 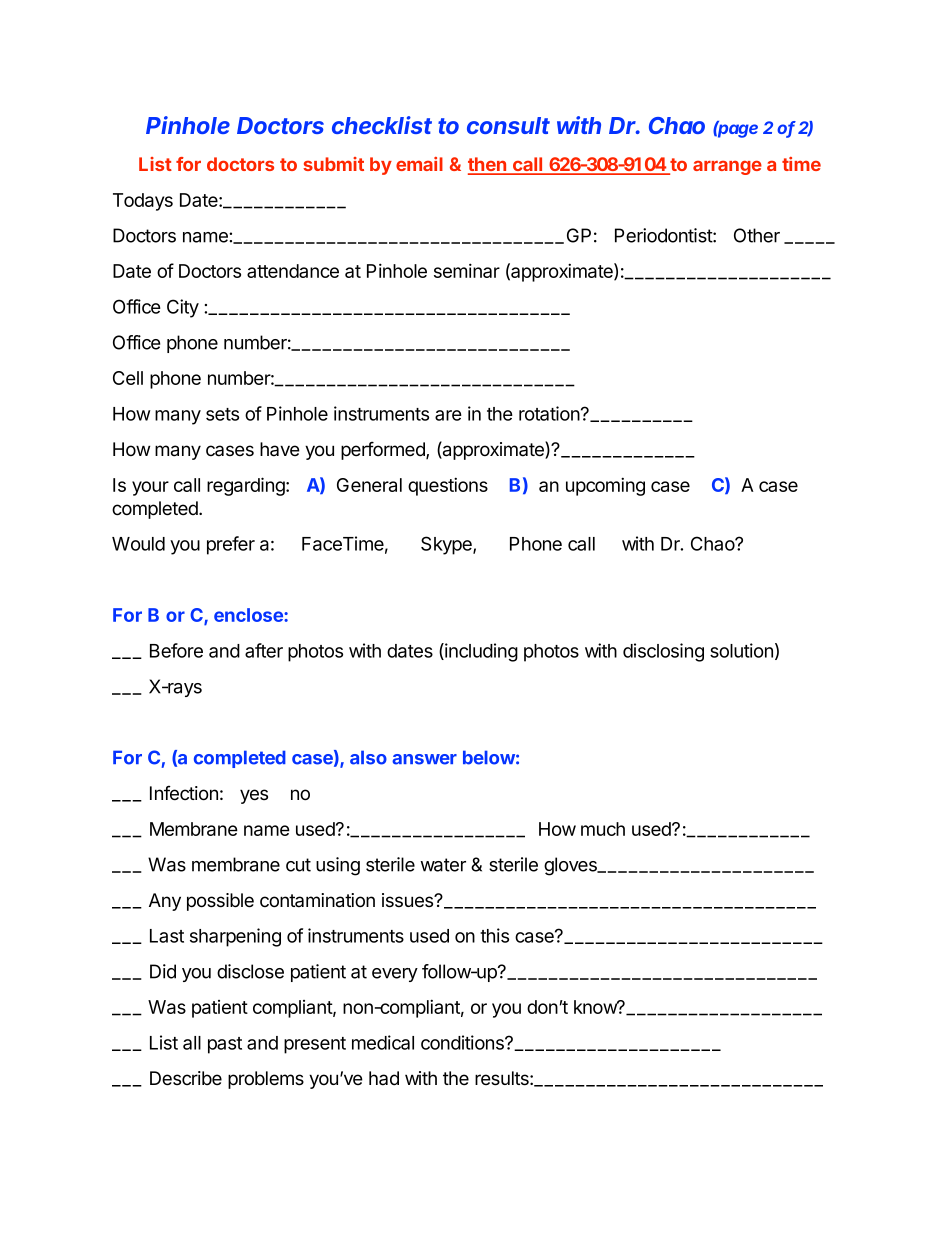 I want to click on enclose, so click(x=249, y=615).
